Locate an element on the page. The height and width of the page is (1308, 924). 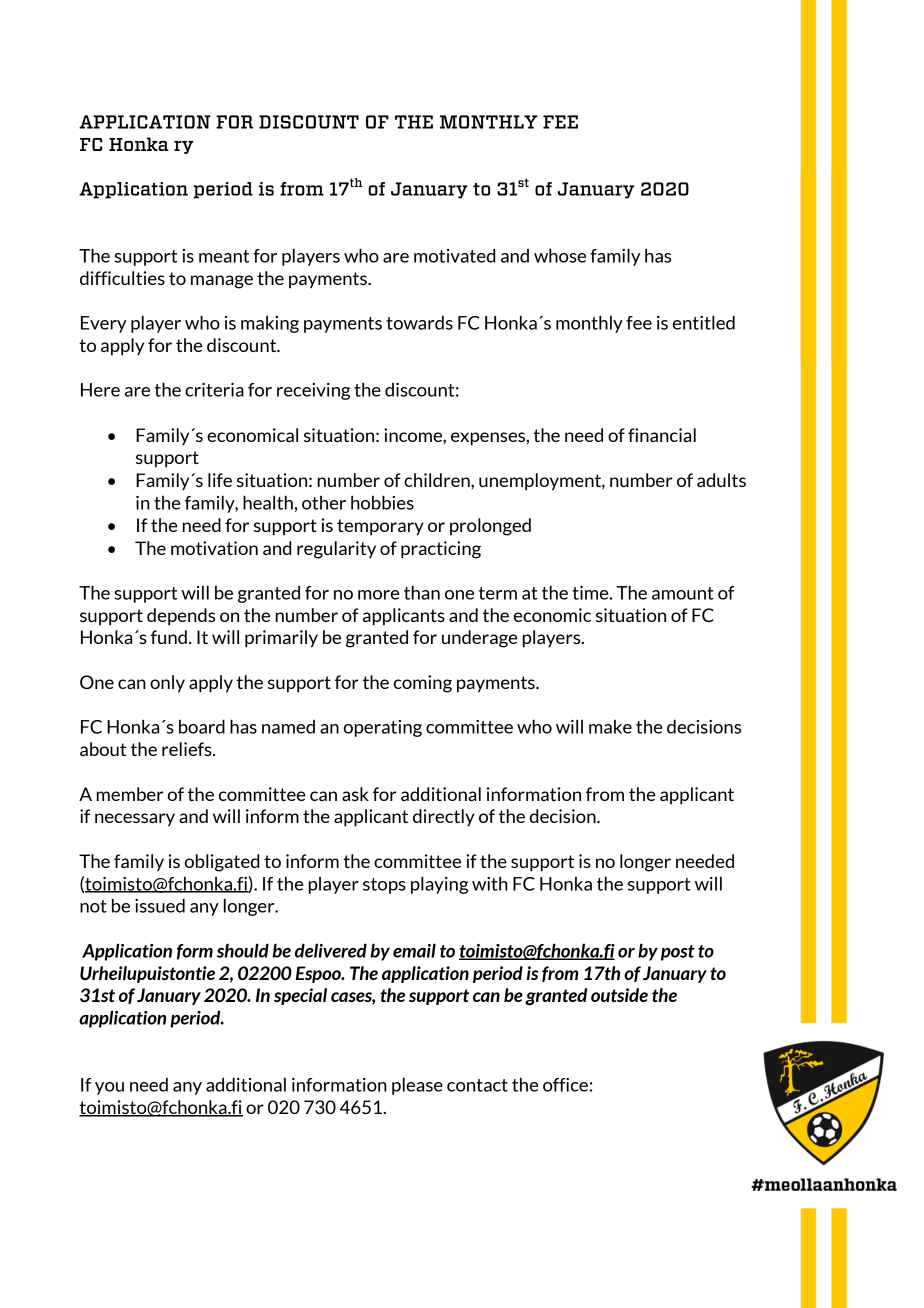
you is located at coordinates (109, 1088).
